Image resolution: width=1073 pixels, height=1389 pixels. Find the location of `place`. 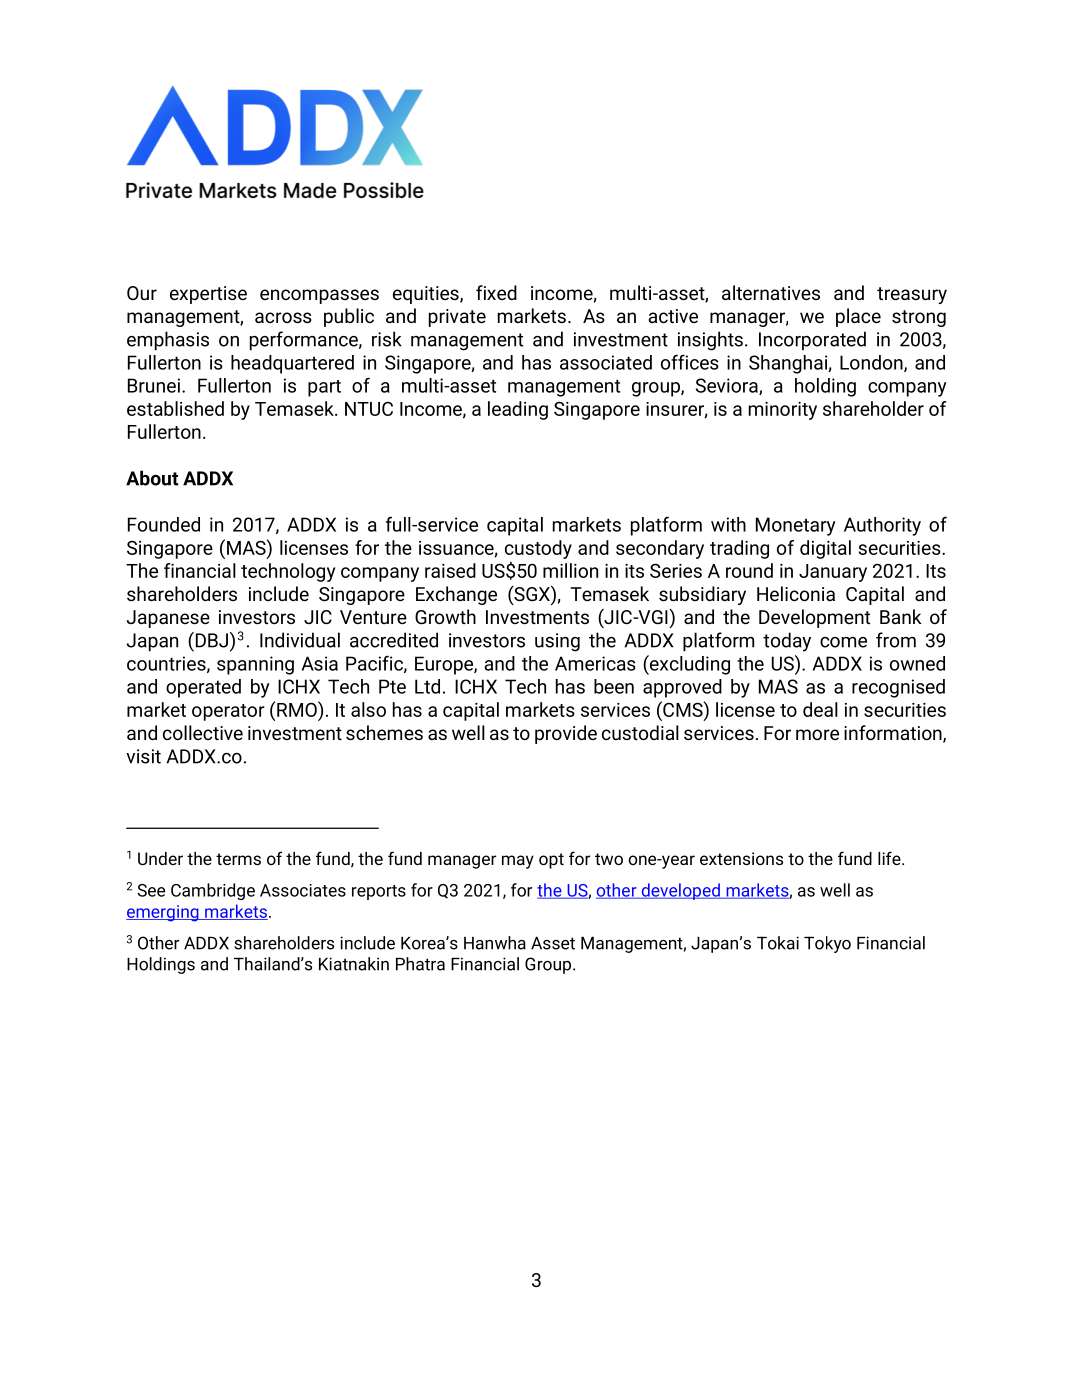

place is located at coordinates (858, 317).
